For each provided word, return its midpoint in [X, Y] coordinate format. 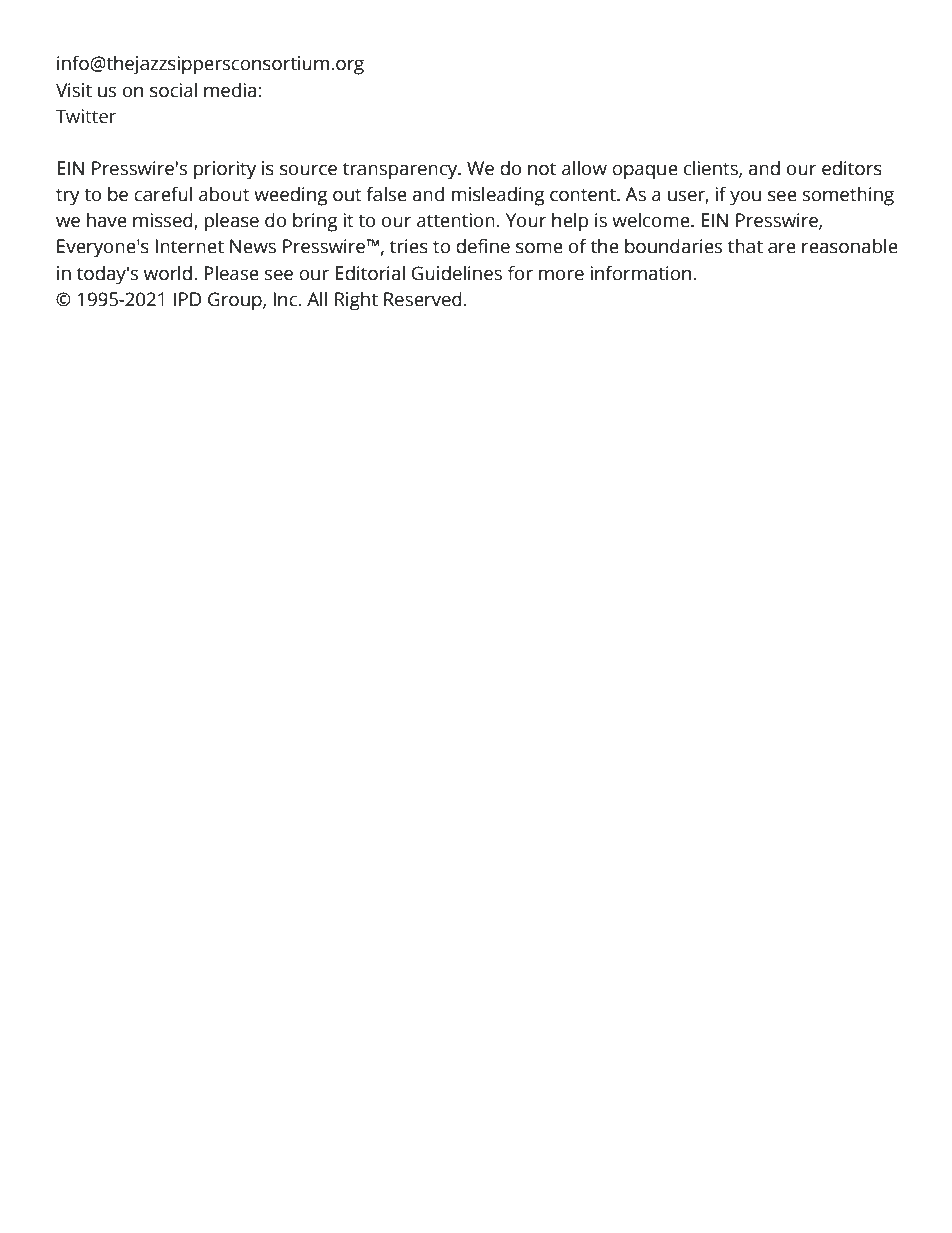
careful [163, 194]
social [173, 90]
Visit [74, 90]
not [542, 169]
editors [852, 168]
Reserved [423, 299]
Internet [189, 246]
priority [225, 170]
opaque [645, 172]
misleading [498, 196]
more [561, 275]
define [483, 246]
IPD [188, 299]
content [584, 195]
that [745, 246]
